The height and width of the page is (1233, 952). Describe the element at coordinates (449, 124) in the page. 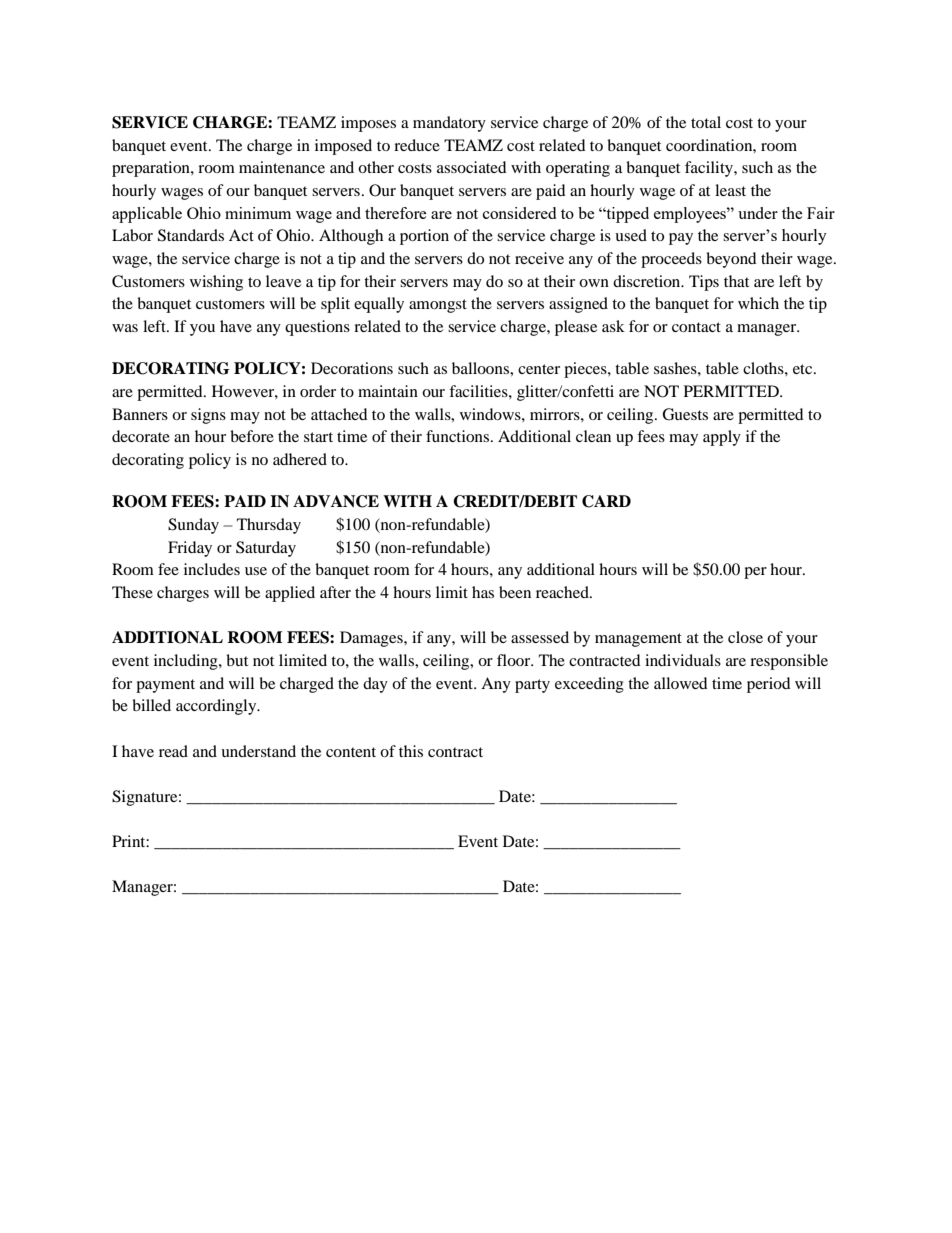

I see `mandatory` at that location.
